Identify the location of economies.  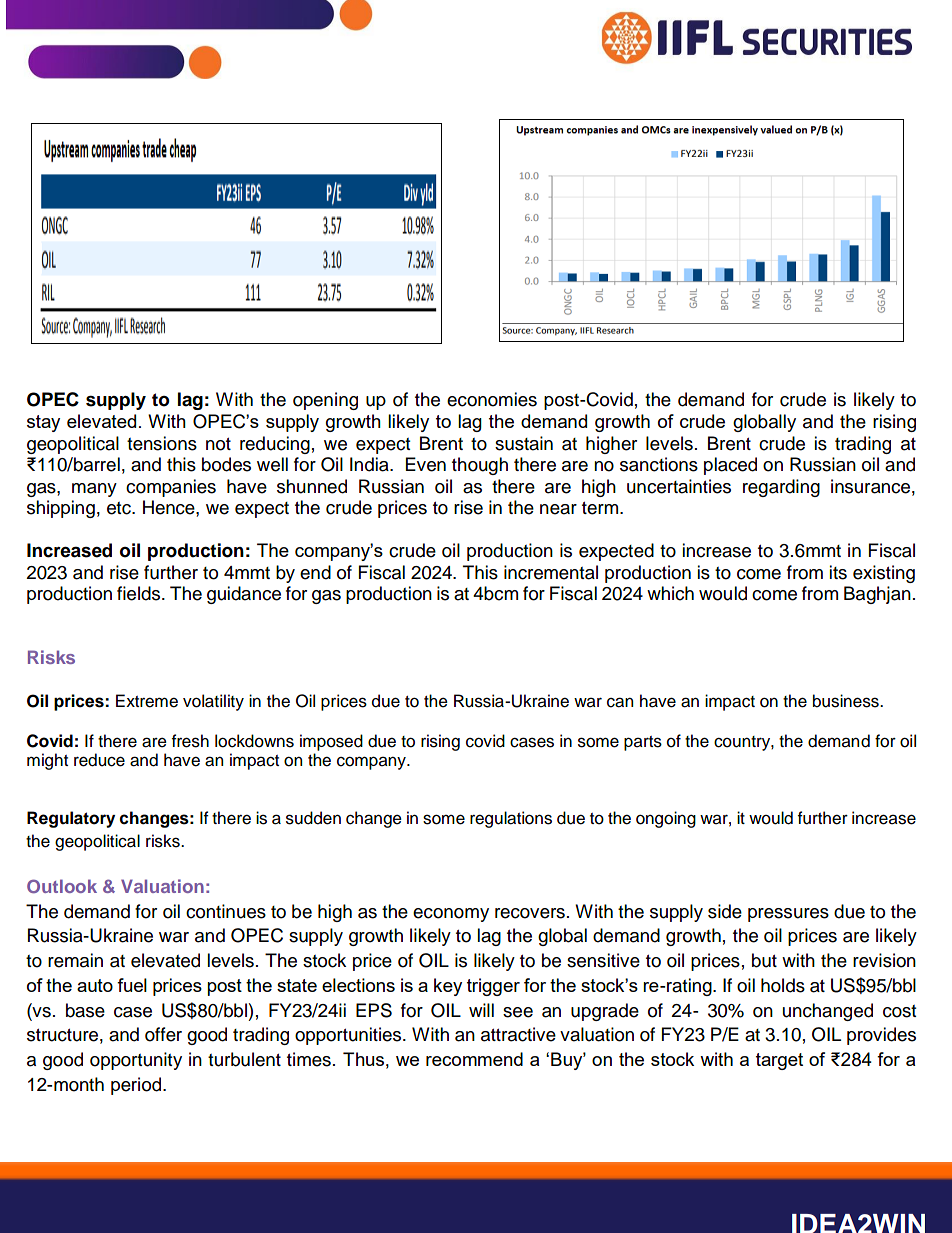
(492, 399).
